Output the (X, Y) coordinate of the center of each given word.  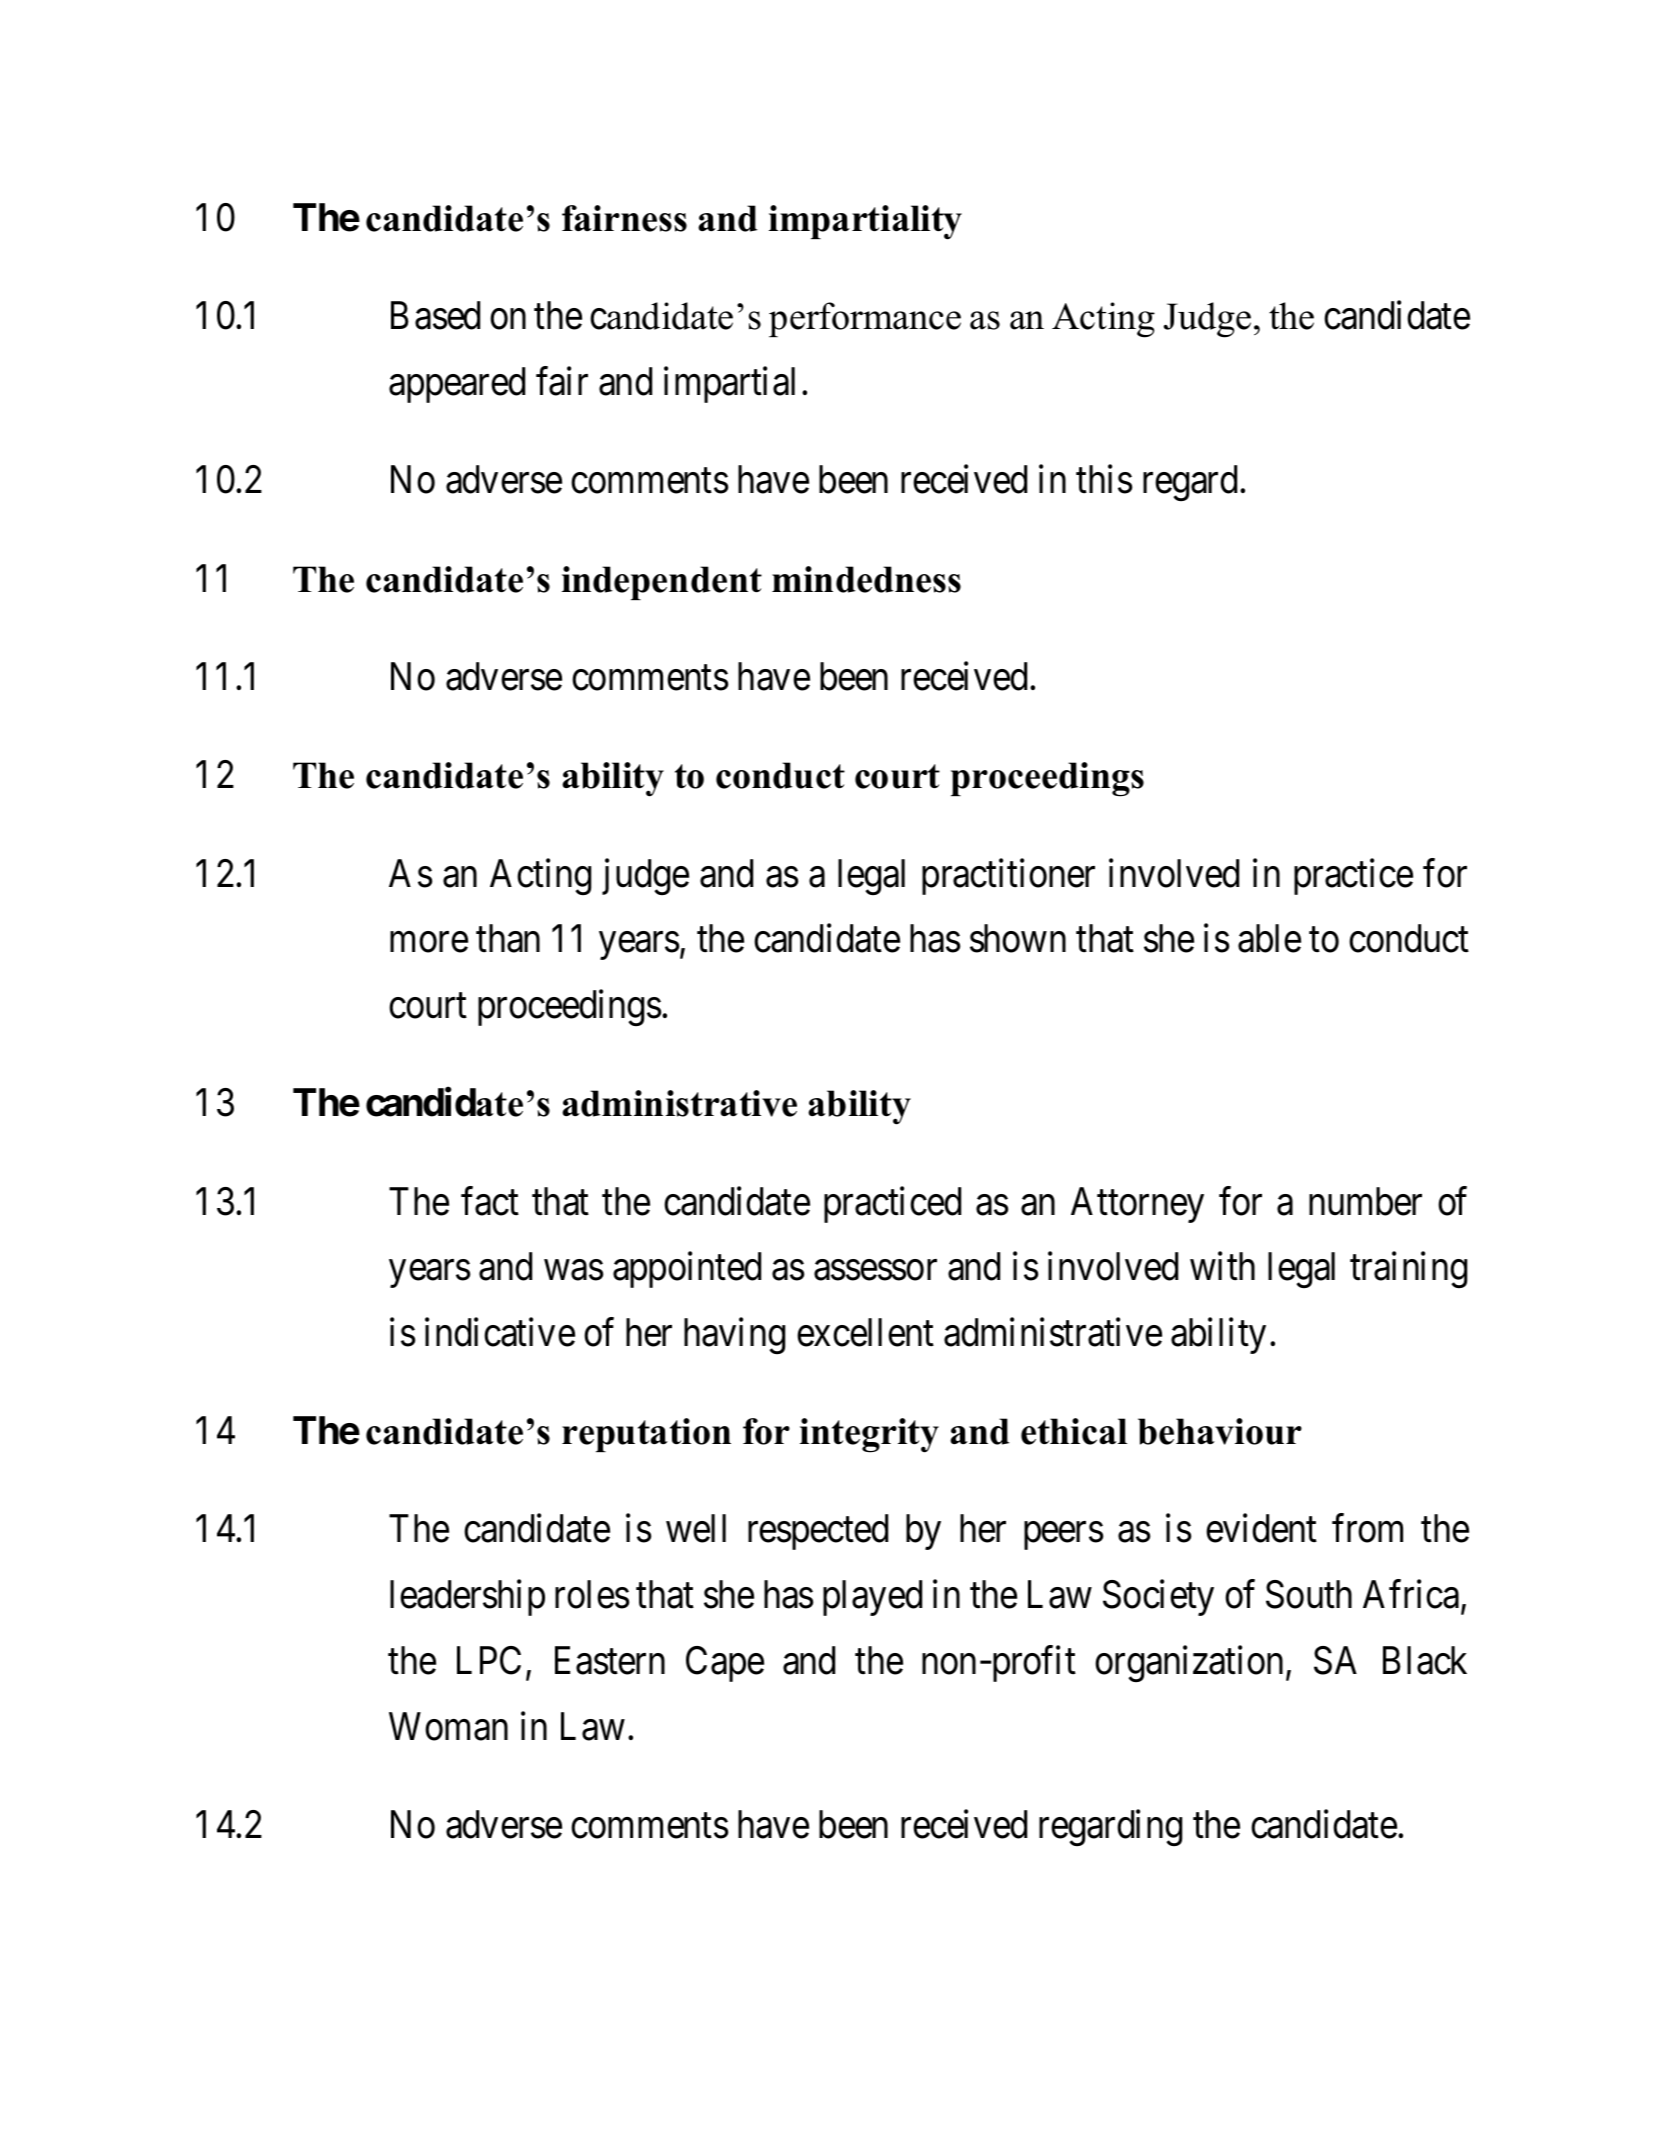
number (1365, 1201)
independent (662, 583)
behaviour (1220, 1431)
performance (865, 319)
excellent (865, 1332)
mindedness (866, 579)
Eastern (610, 1661)
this (1104, 479)
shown (1018, 938)
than (508, 938)
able (1269, 938)
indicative (500, 1332)
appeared (457, 385)
